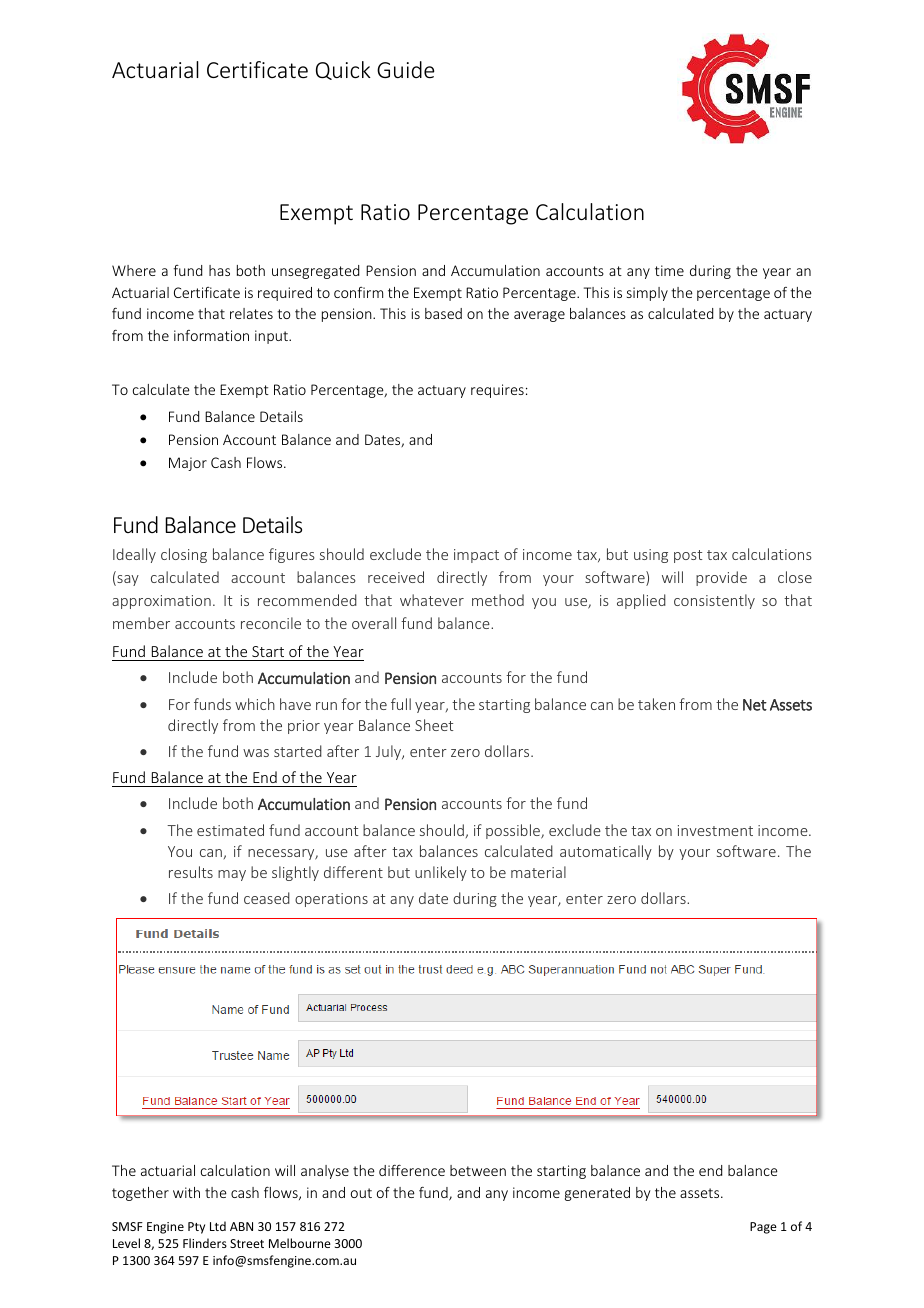 The width and height of the image is (924, 1308). What do you see at coordinates (432, 600) in the image?
I see `whatever` at bounding box center [432, 600].
